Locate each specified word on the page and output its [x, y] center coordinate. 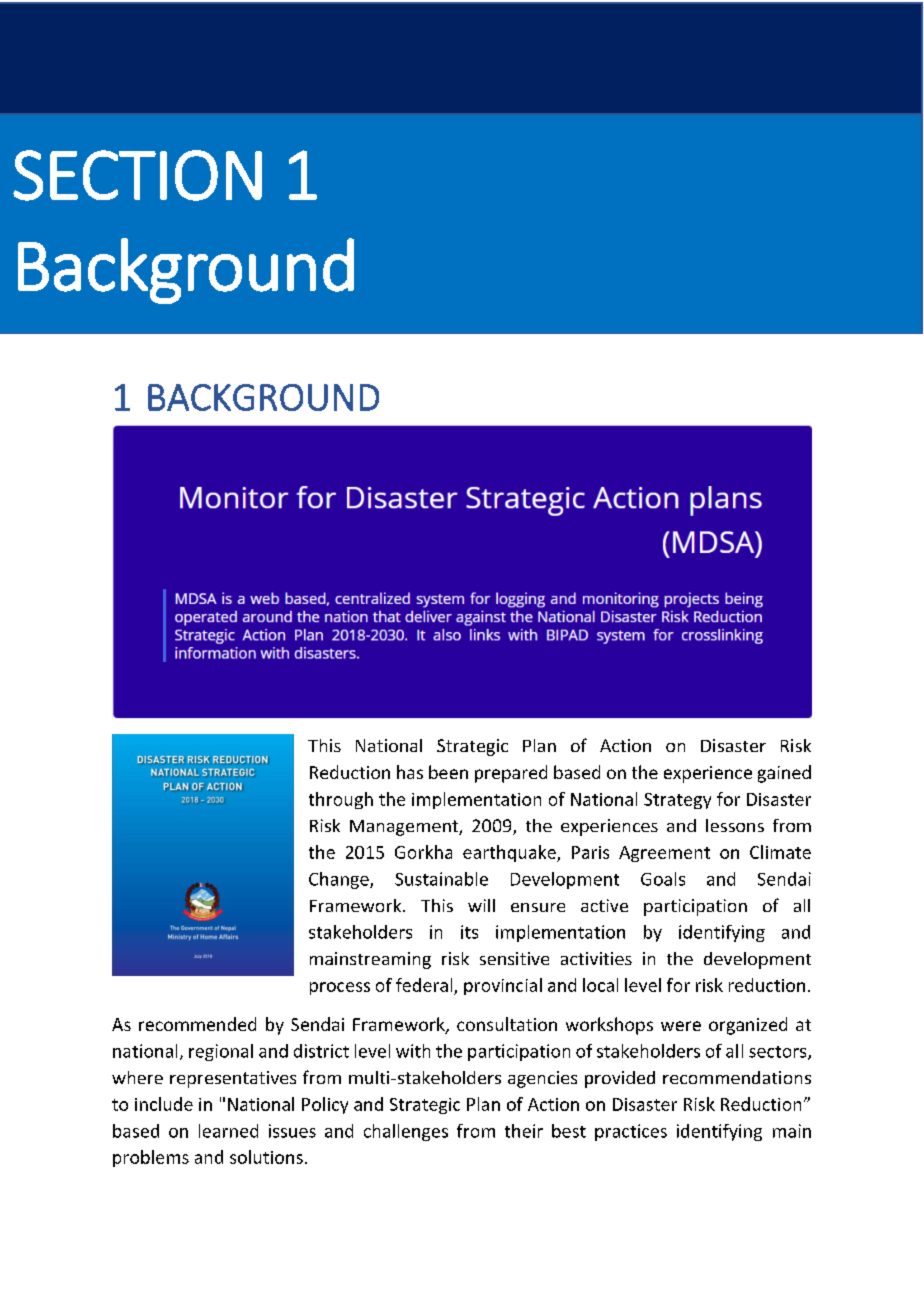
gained [784, 774]
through [341, 800]
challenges [406, 1132]
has [410, 772]
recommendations [737, 1077]
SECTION [137, 175]
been [448, 772]
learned [228, 1131]
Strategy [677, 801]
